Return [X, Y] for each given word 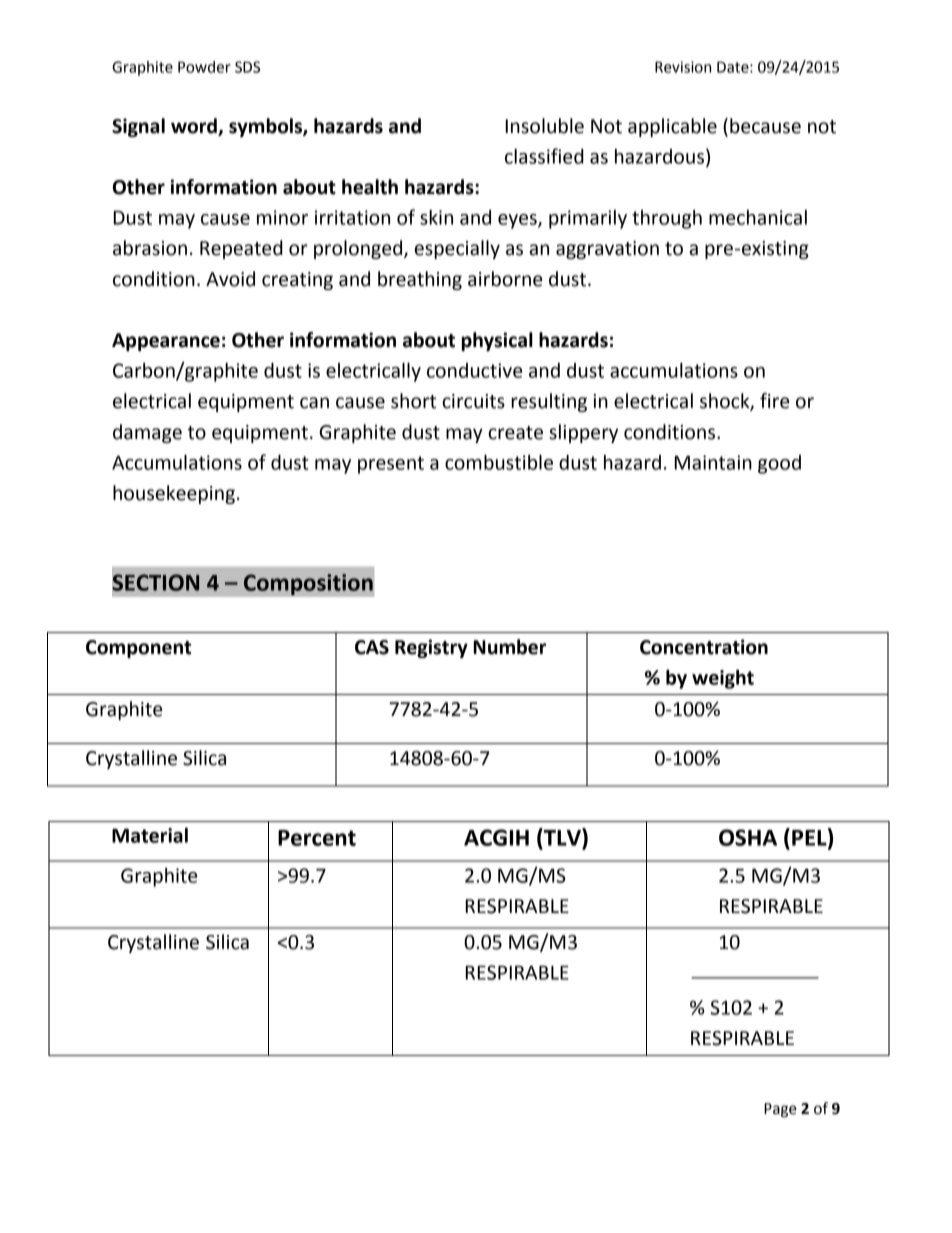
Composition [308, 585]
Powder [204, 67]
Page [780, 1110]
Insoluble [545, 126]
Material [150, 835]
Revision [683, 67]
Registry [431, 648]
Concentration [704, 647]
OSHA [748, 837]
